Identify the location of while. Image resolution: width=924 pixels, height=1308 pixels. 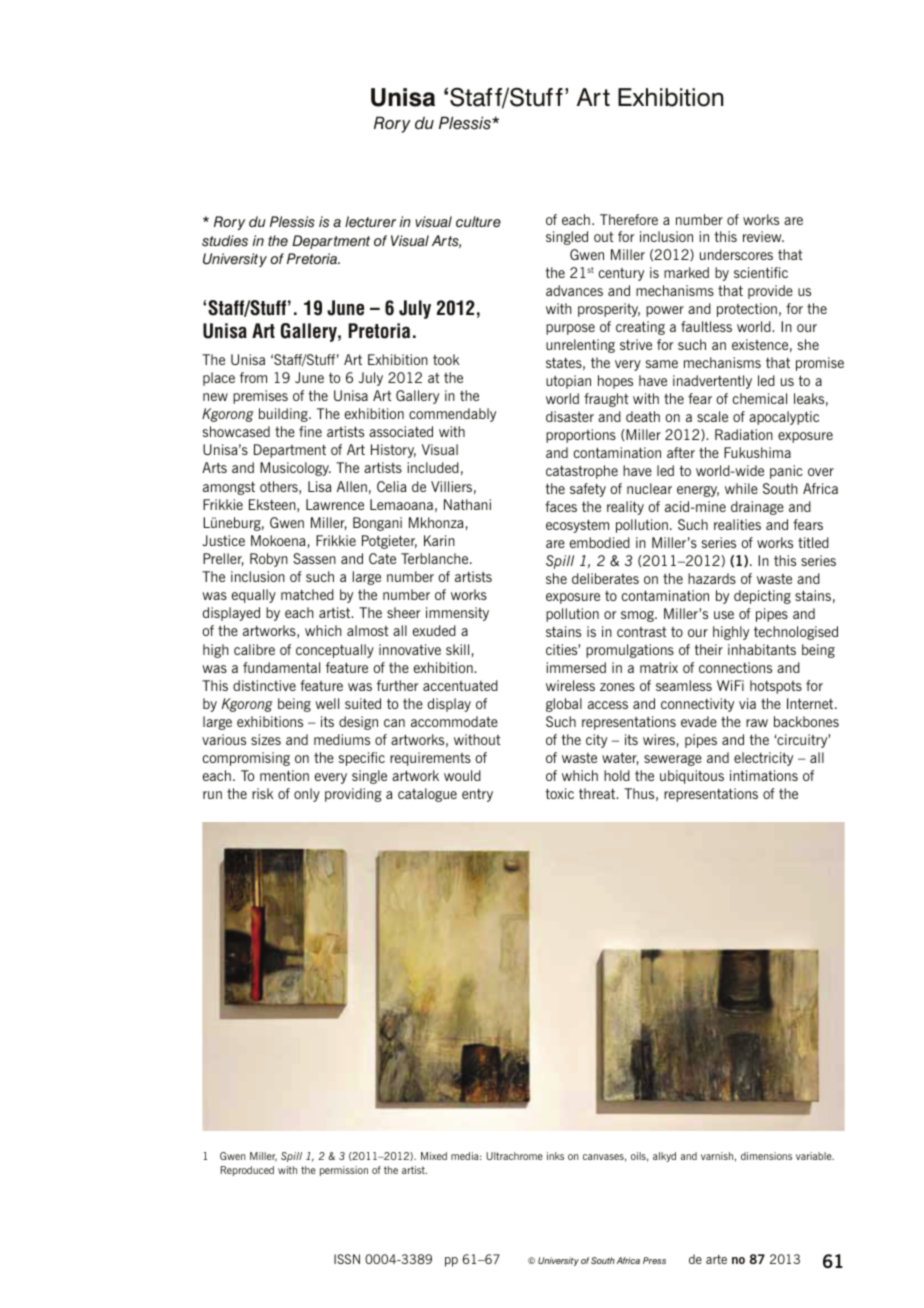
(741, 488).
